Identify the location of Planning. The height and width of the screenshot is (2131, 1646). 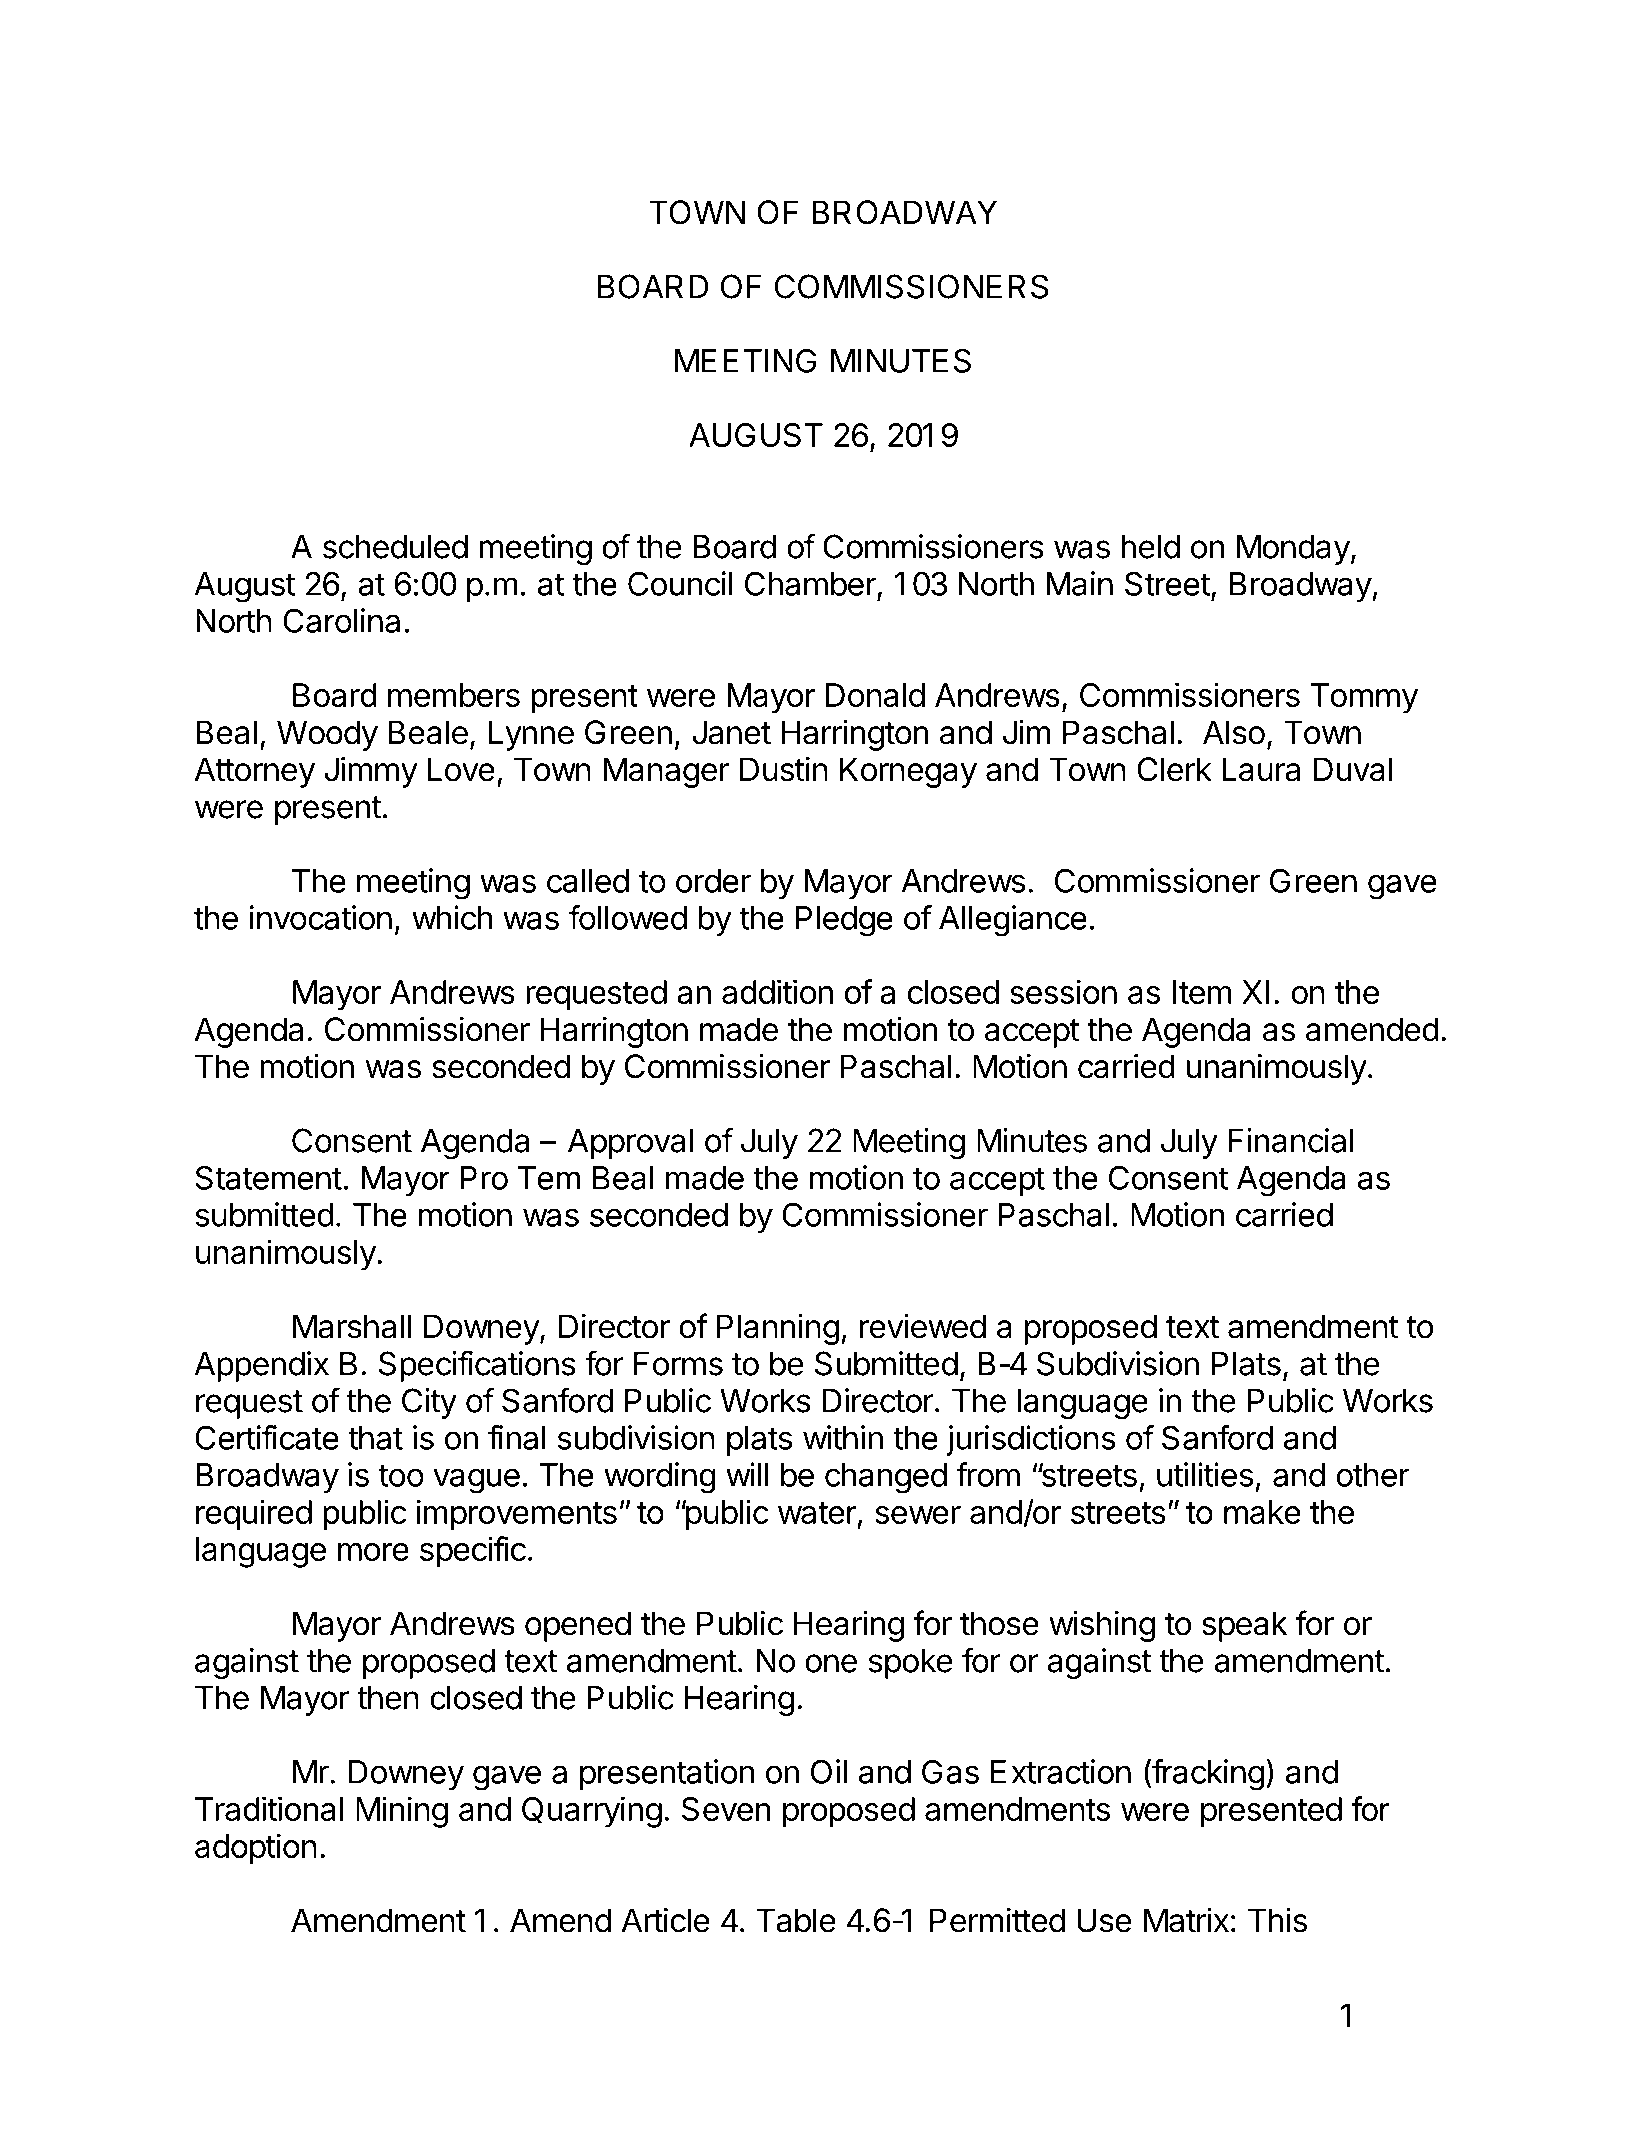
(778, 1329).
